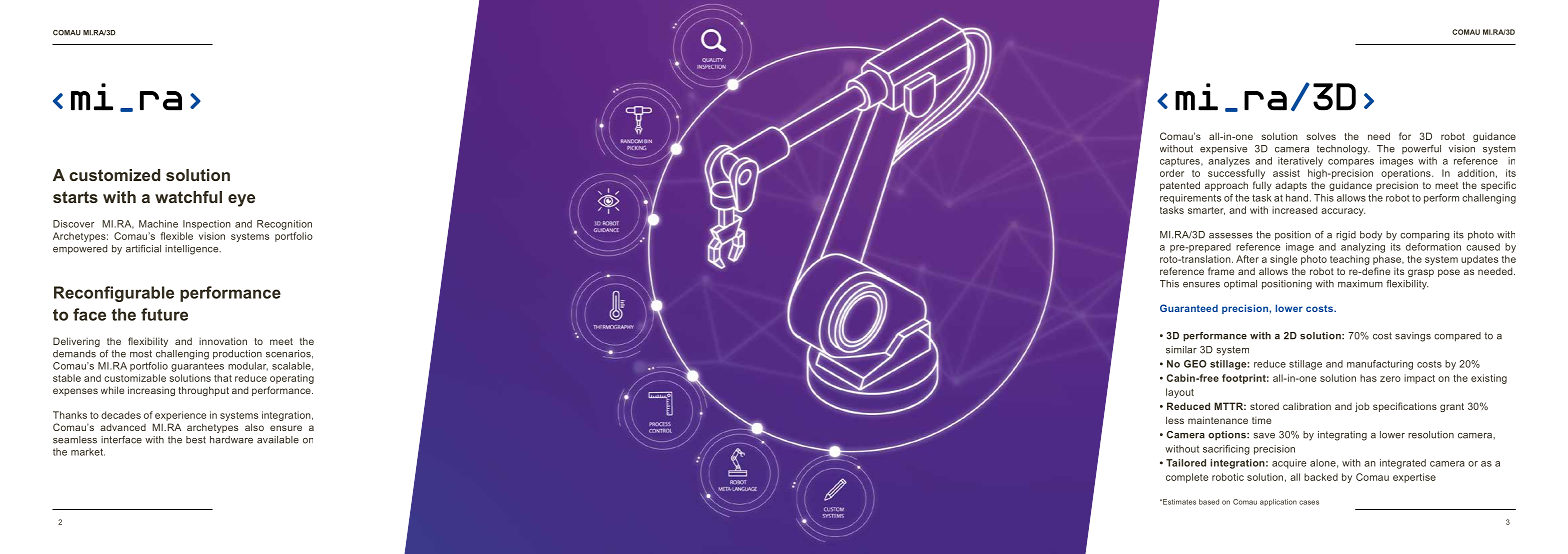 This screenshot has height=554, width=1568. I want to click on savings, so click(1413, 337).
